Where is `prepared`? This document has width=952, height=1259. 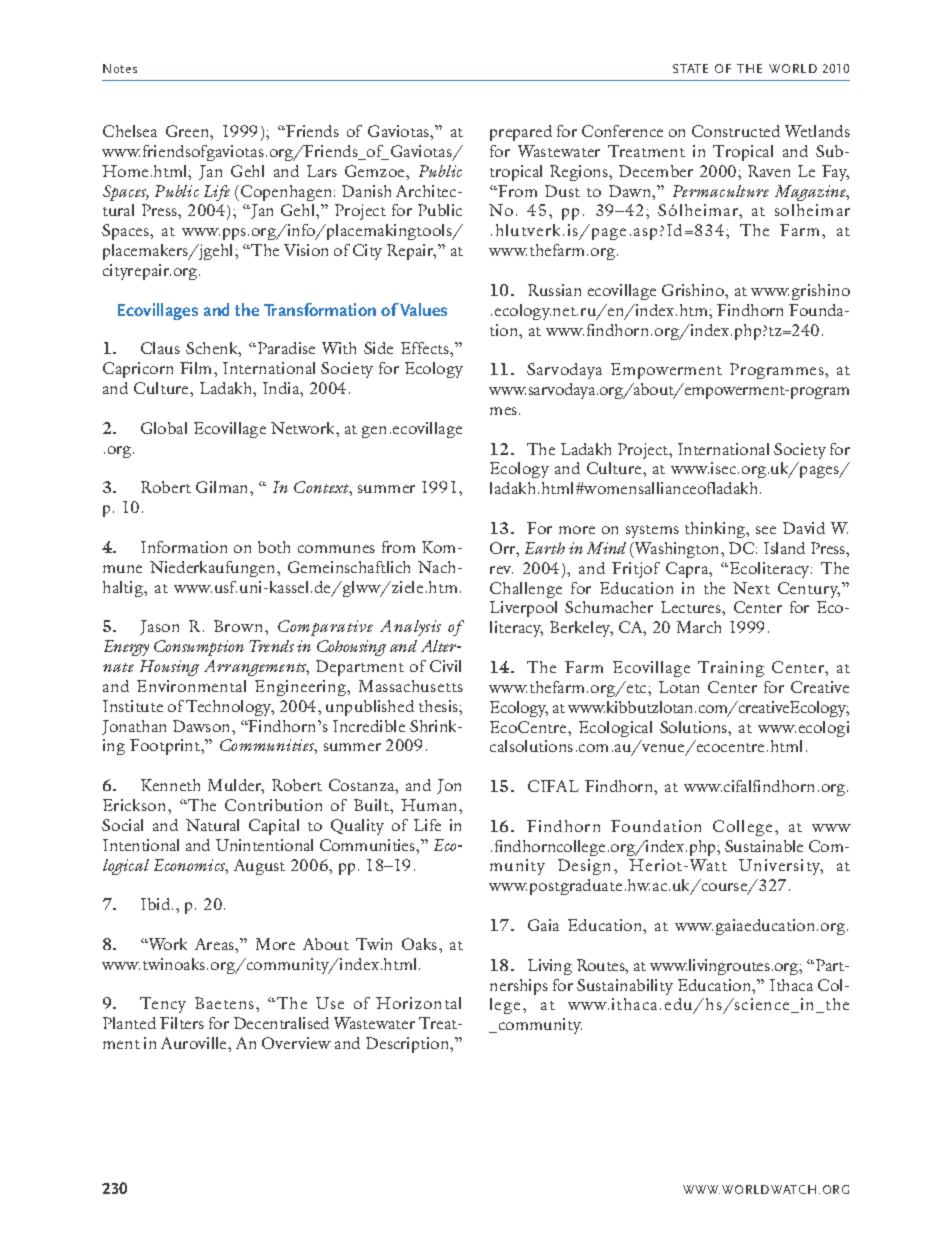 prepared is located at coordinates (521, 133).
